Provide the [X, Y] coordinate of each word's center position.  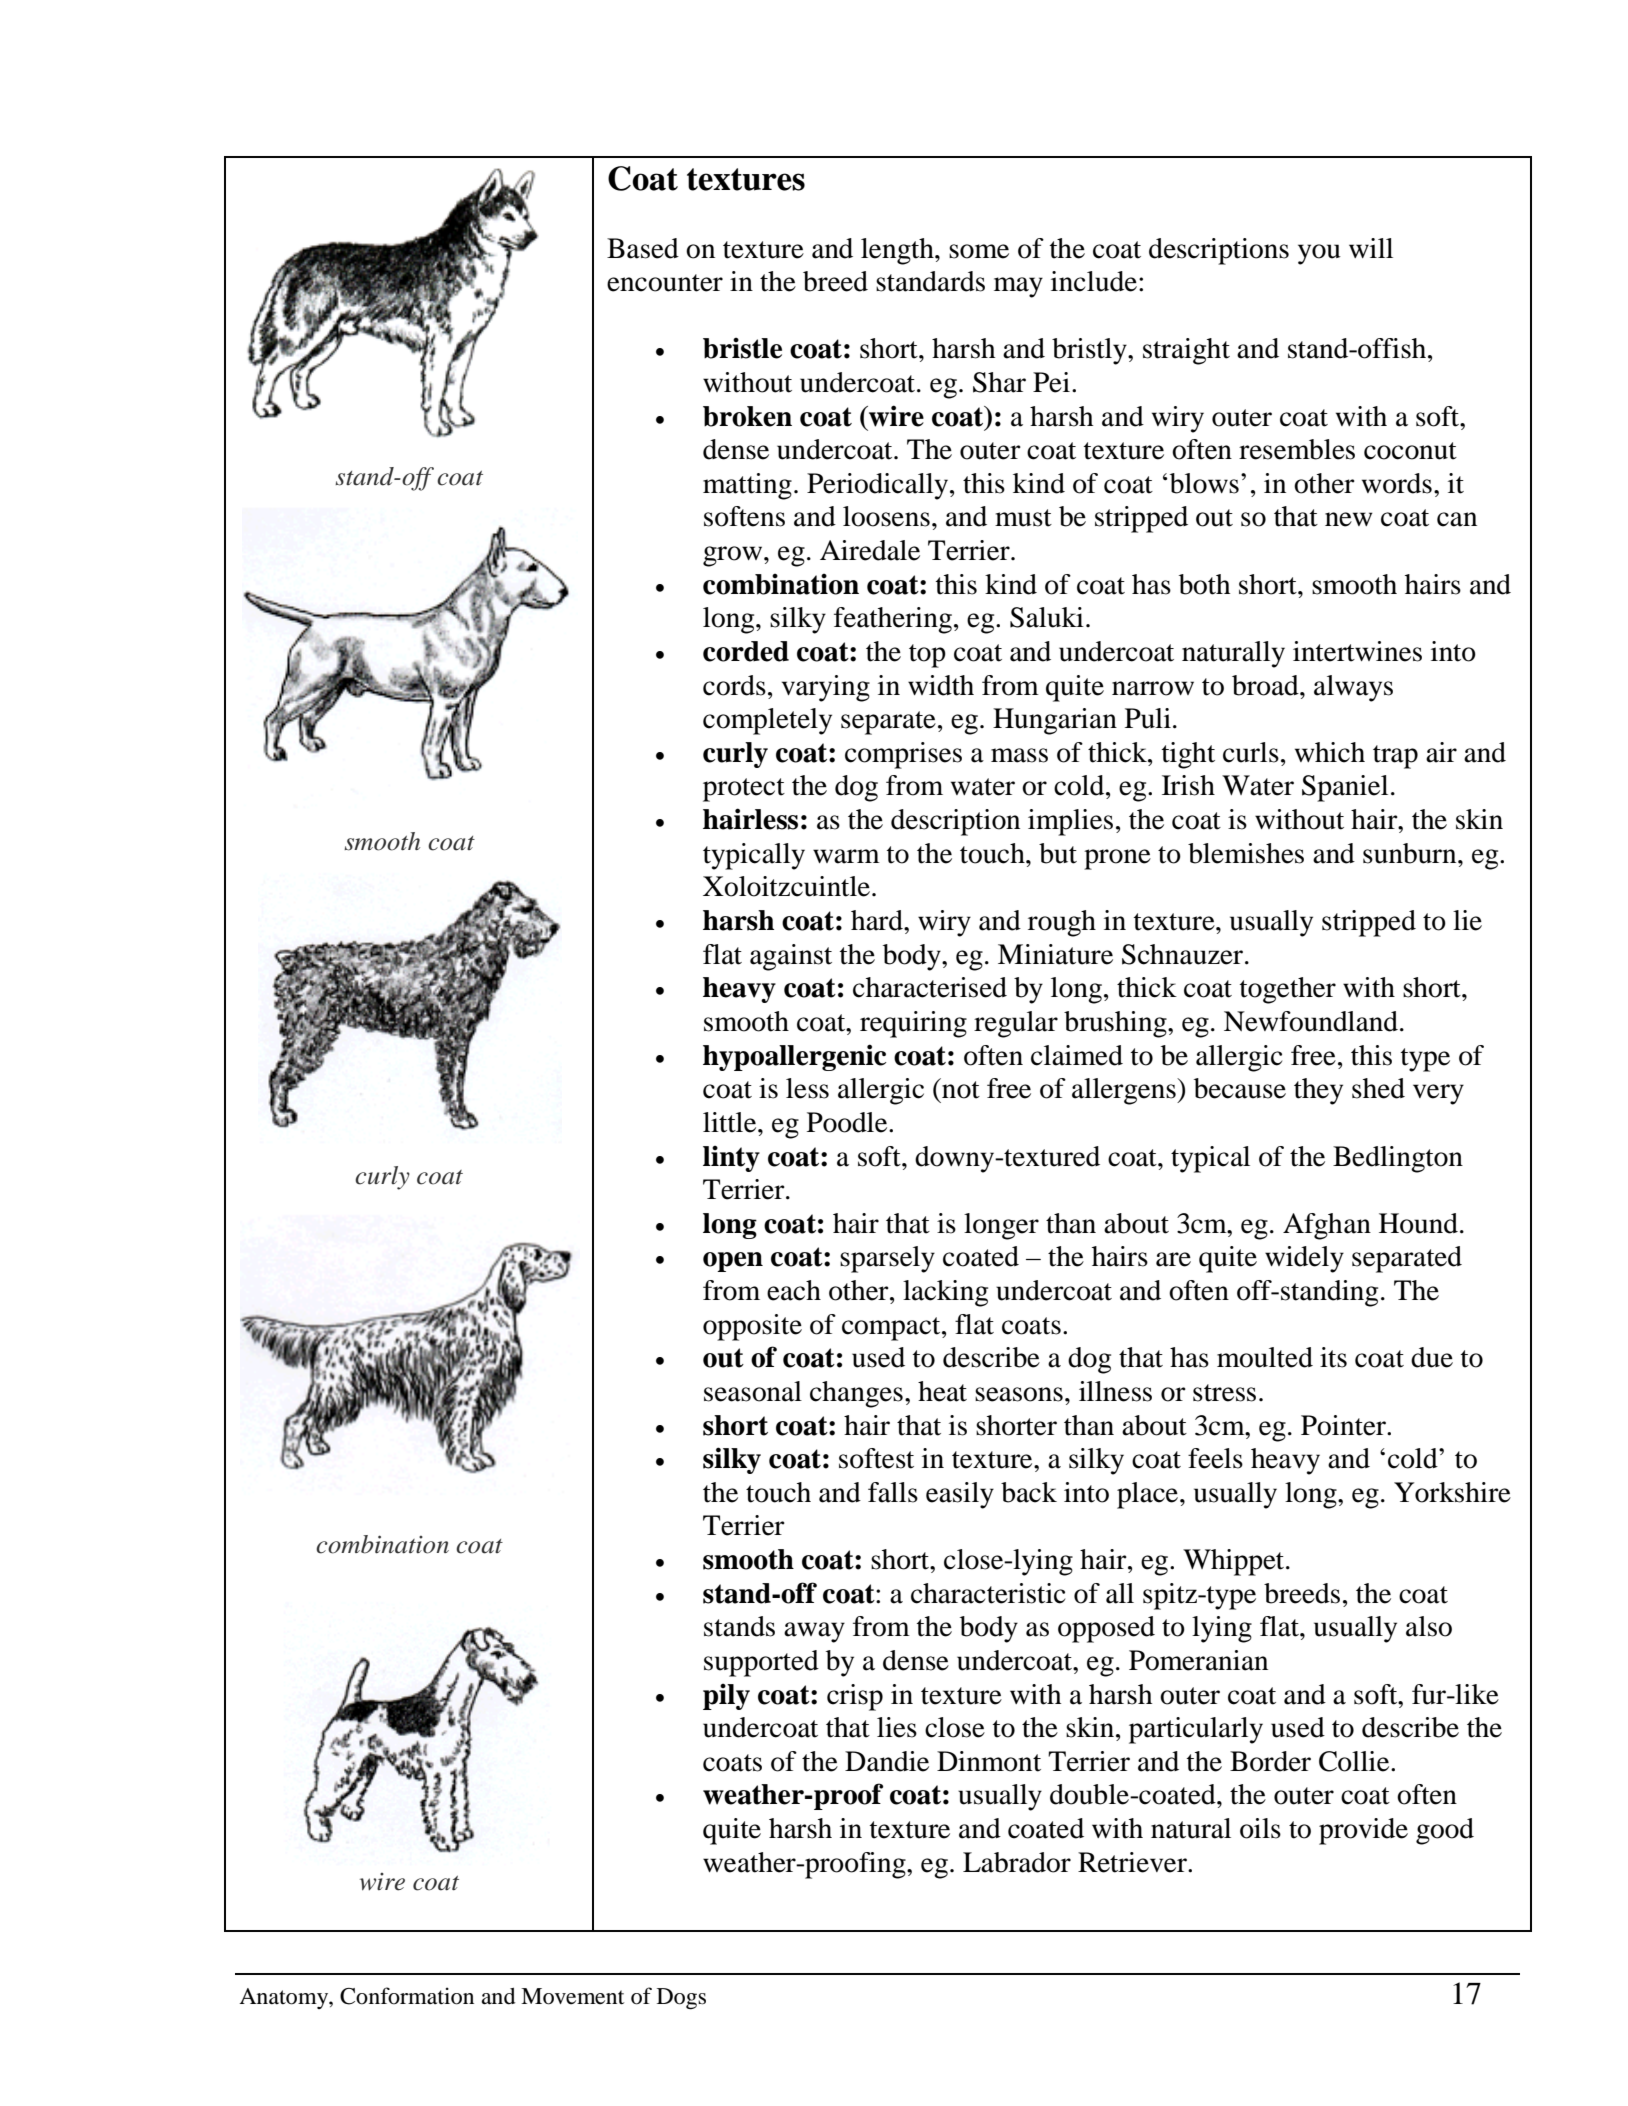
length [898, 251]
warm [846, 856]
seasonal [753, 1391]
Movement [572, 1996]
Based [643, 248]
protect [744, 790]
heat [942, 1391]
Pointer [1345, 1425]
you [1319, 254]
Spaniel [1345, 788]
